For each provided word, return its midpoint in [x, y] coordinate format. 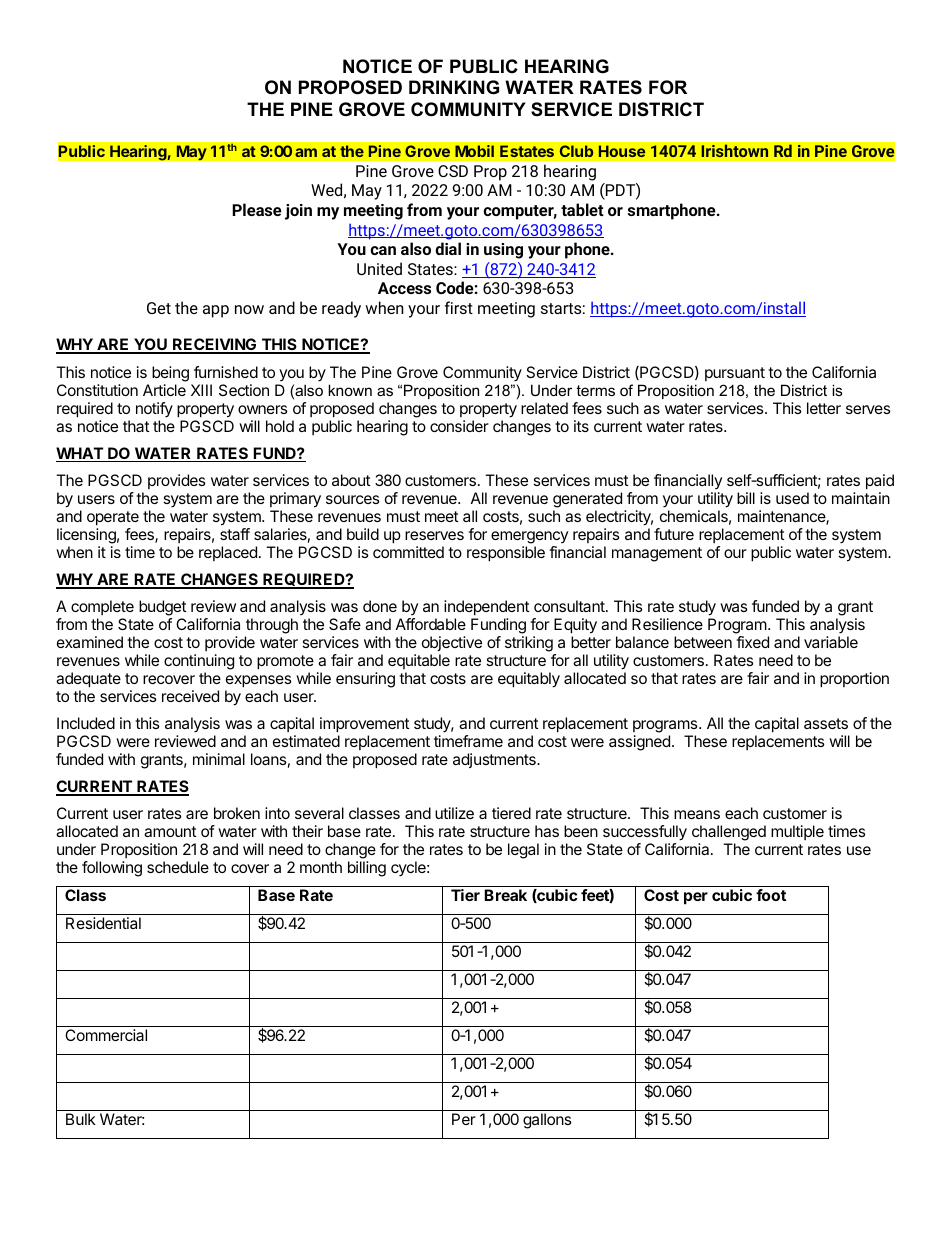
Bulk [81, 1119]
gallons [547, 1121]
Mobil [474, 151]
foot [771, 895]
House [622, 151]
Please [257, 209]
